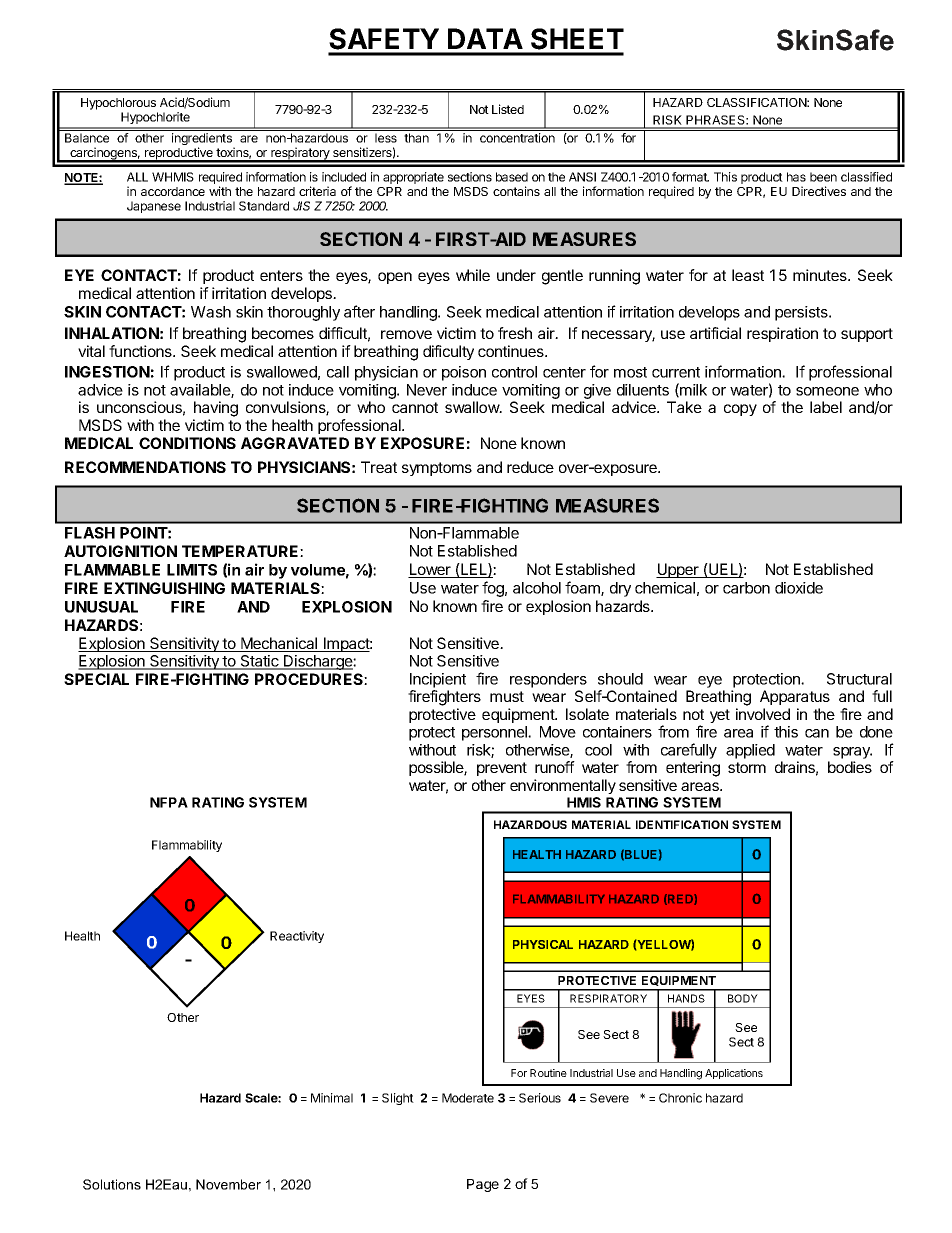 This page has height=1233, width=952. I want to click on has, so click(796, 177).
